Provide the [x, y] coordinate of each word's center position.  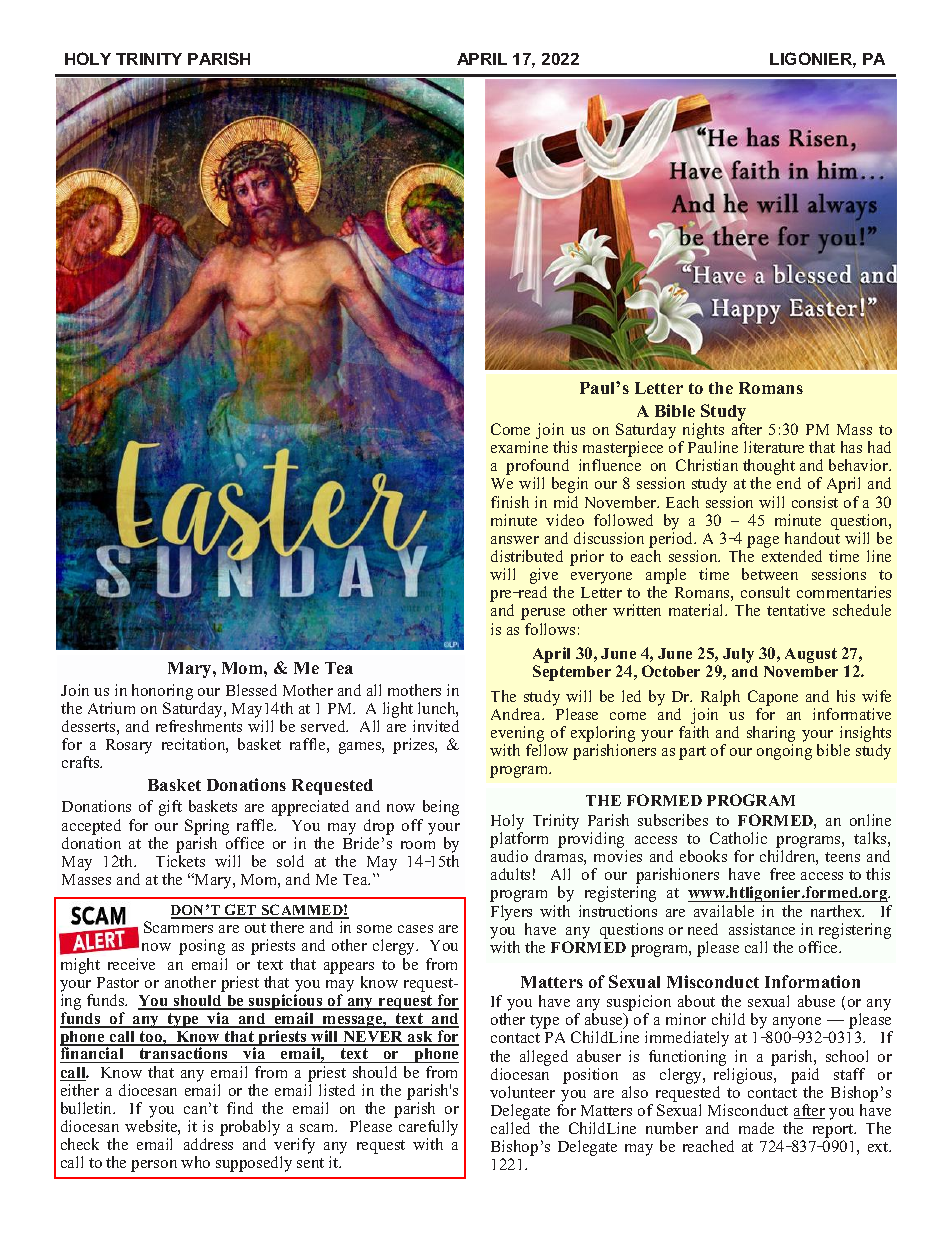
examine [519, 447]
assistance [762, 929]
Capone [773, 698]
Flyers [511, 913]
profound [537, 468]
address [208, 1144]
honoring [162, 692]
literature [774, 447]
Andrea [517, 714]
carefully [428, 1129]
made [756, 1128]
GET [241, 911]
